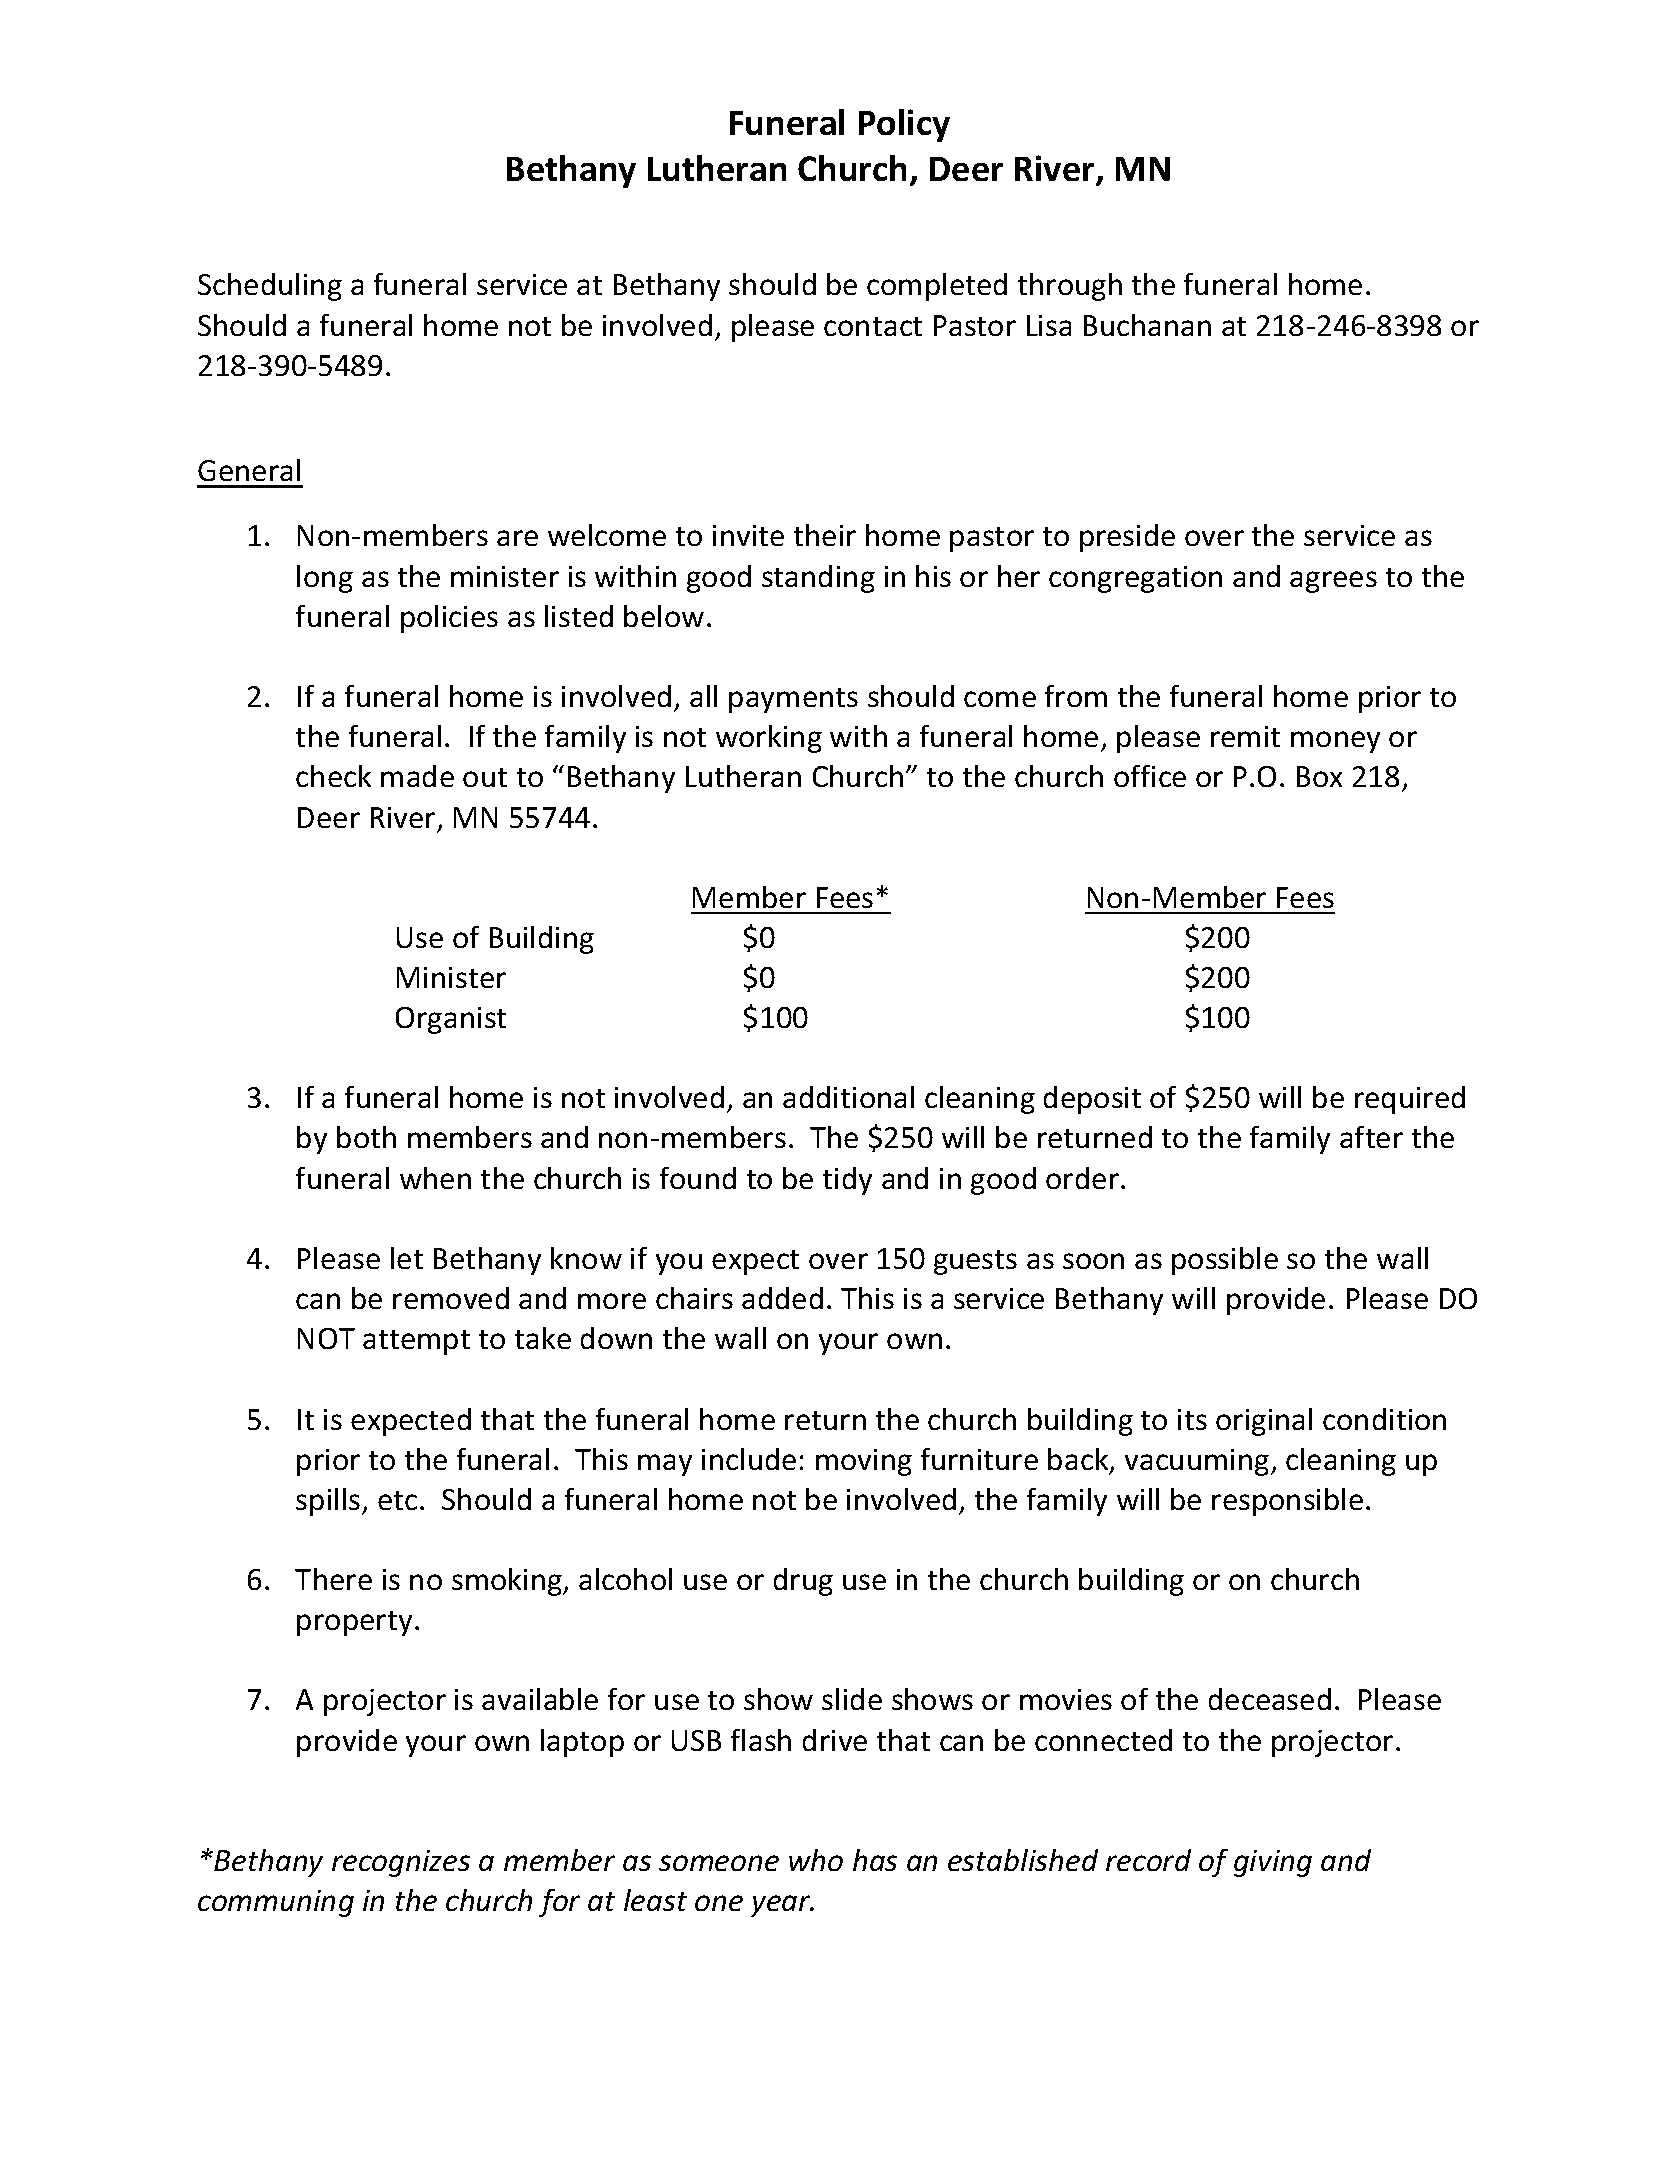  What do you see at coordinates (1273, 1863) in the page?
I see `giving` at bounding box center [1273, 1863].
